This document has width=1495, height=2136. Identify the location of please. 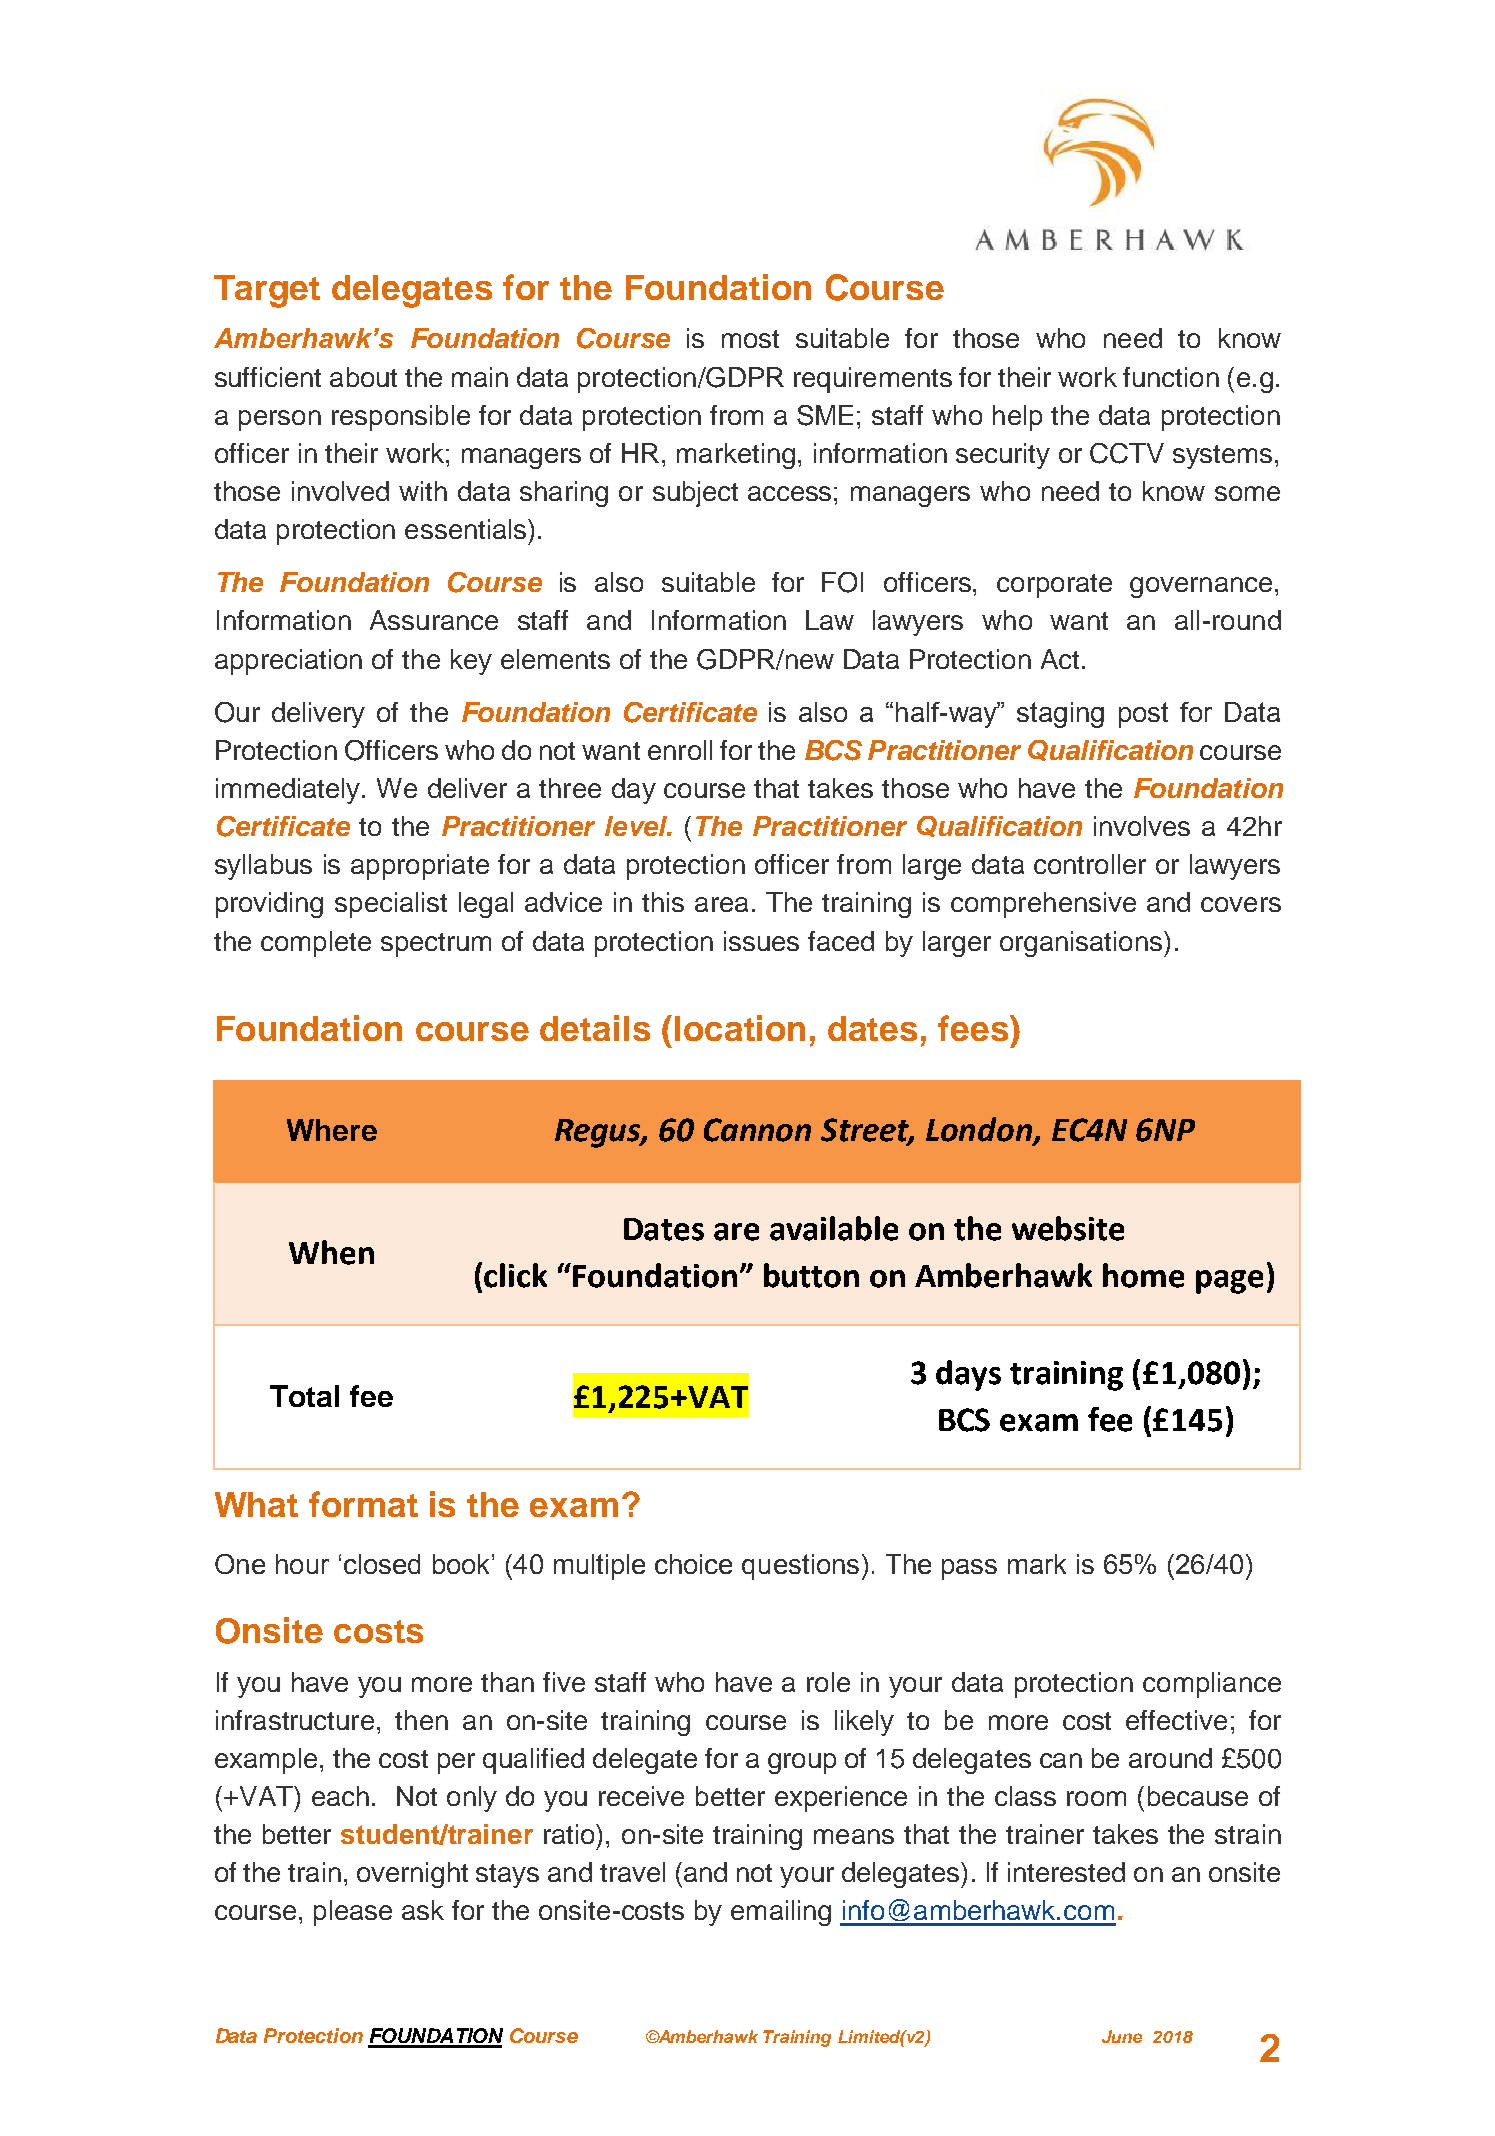
(353, 1913).
